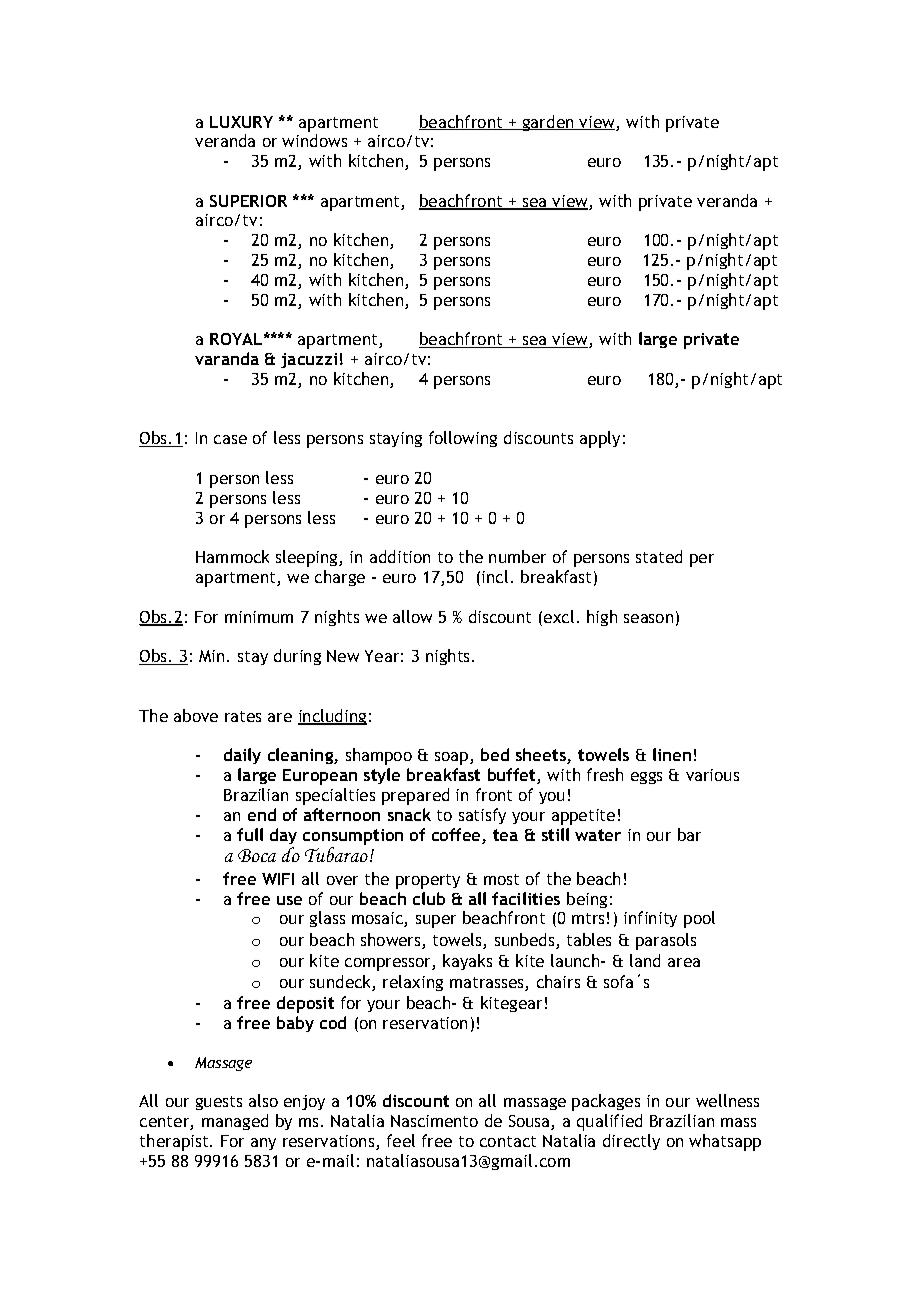  I want to click on infinity, so click(650, 919).
